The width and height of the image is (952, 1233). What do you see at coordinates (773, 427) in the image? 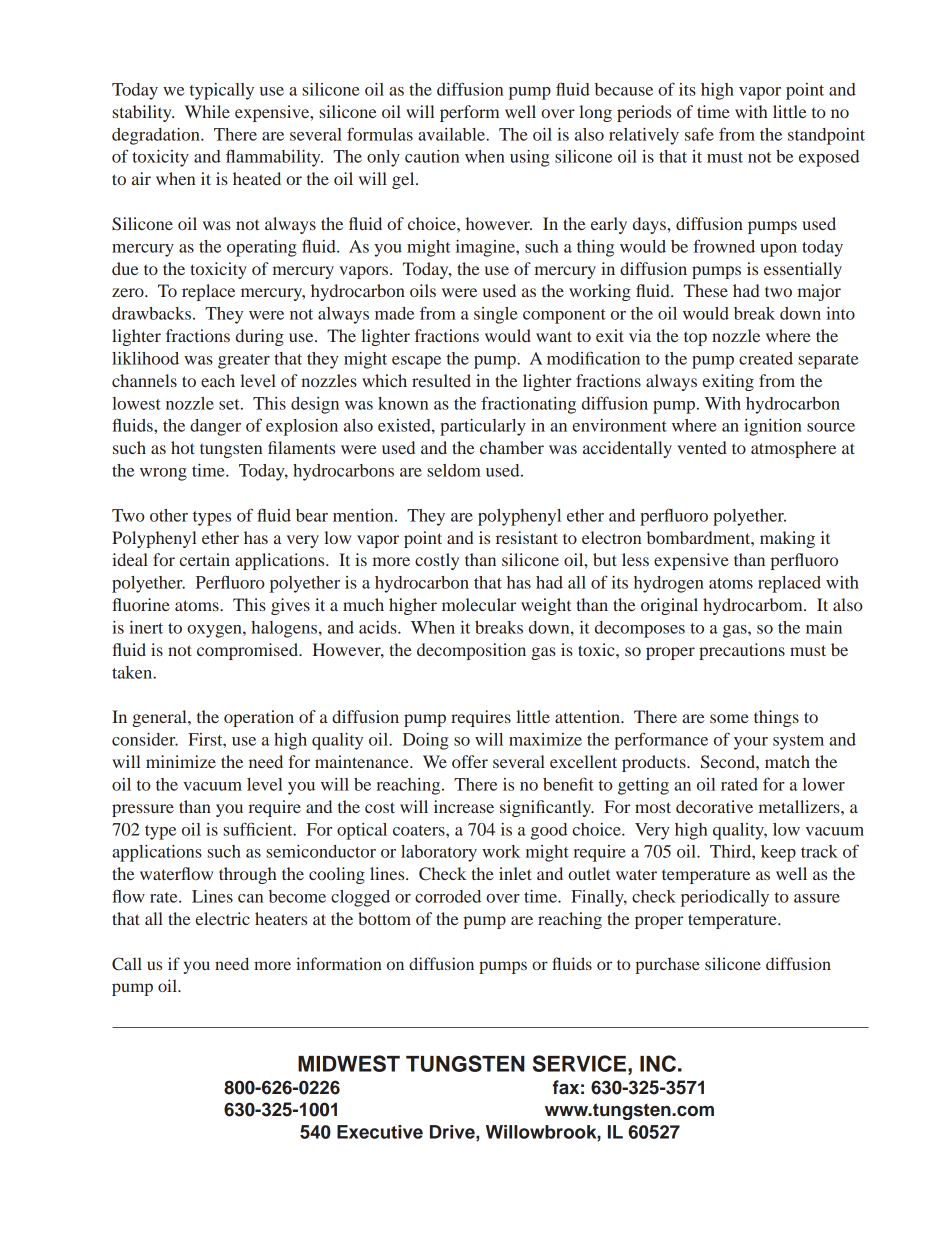
I see `ignition` at bounding box center [773, 427].
